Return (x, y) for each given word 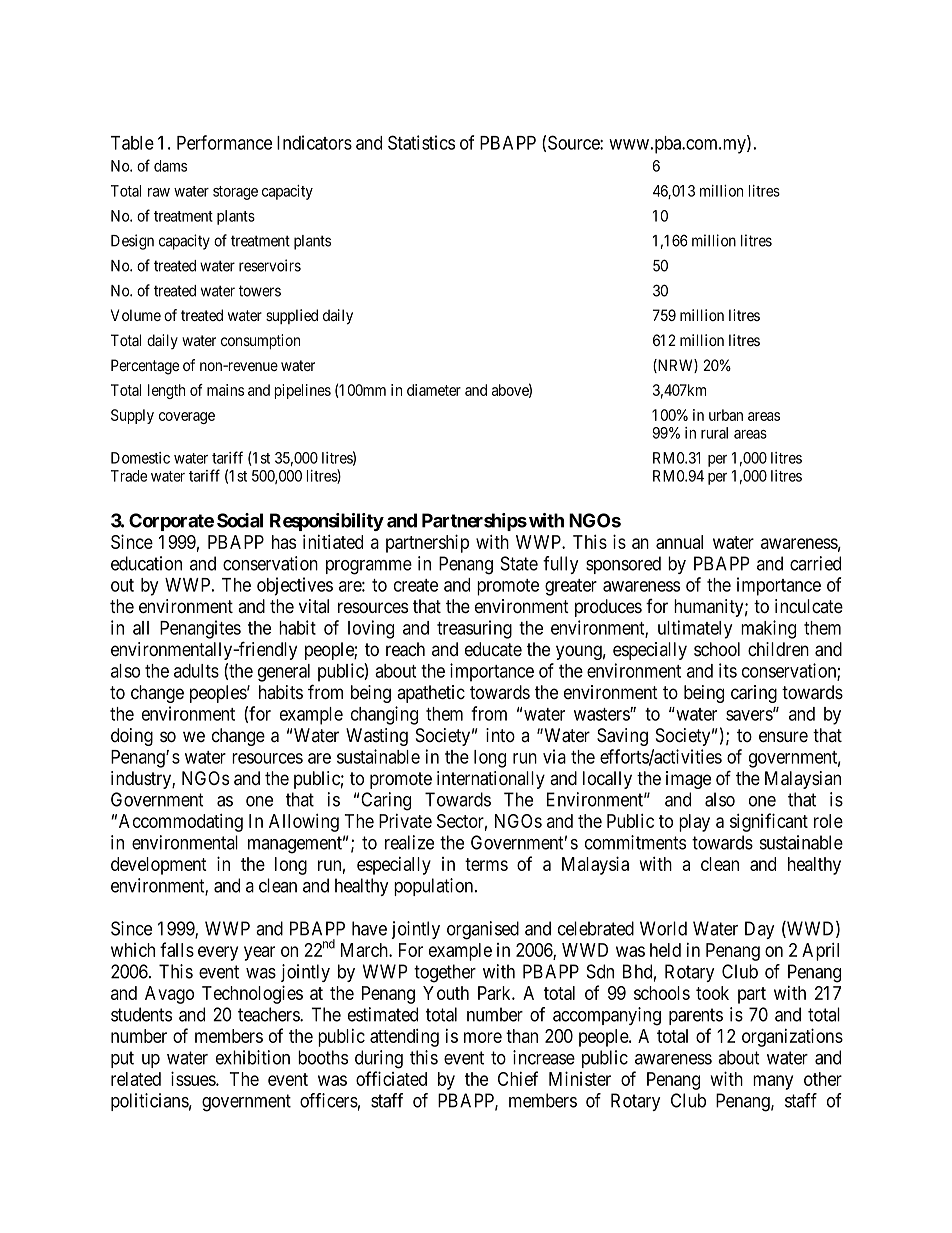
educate (493, 649)
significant (769, 822)
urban (726, 415)
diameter (434, 390)
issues (194, 1078)
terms (486, 864)
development (159, 866)
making (768, 629)
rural (714, 433)
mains (225, 390)
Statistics (421, 142)
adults (196, 671)
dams (170, 166)
